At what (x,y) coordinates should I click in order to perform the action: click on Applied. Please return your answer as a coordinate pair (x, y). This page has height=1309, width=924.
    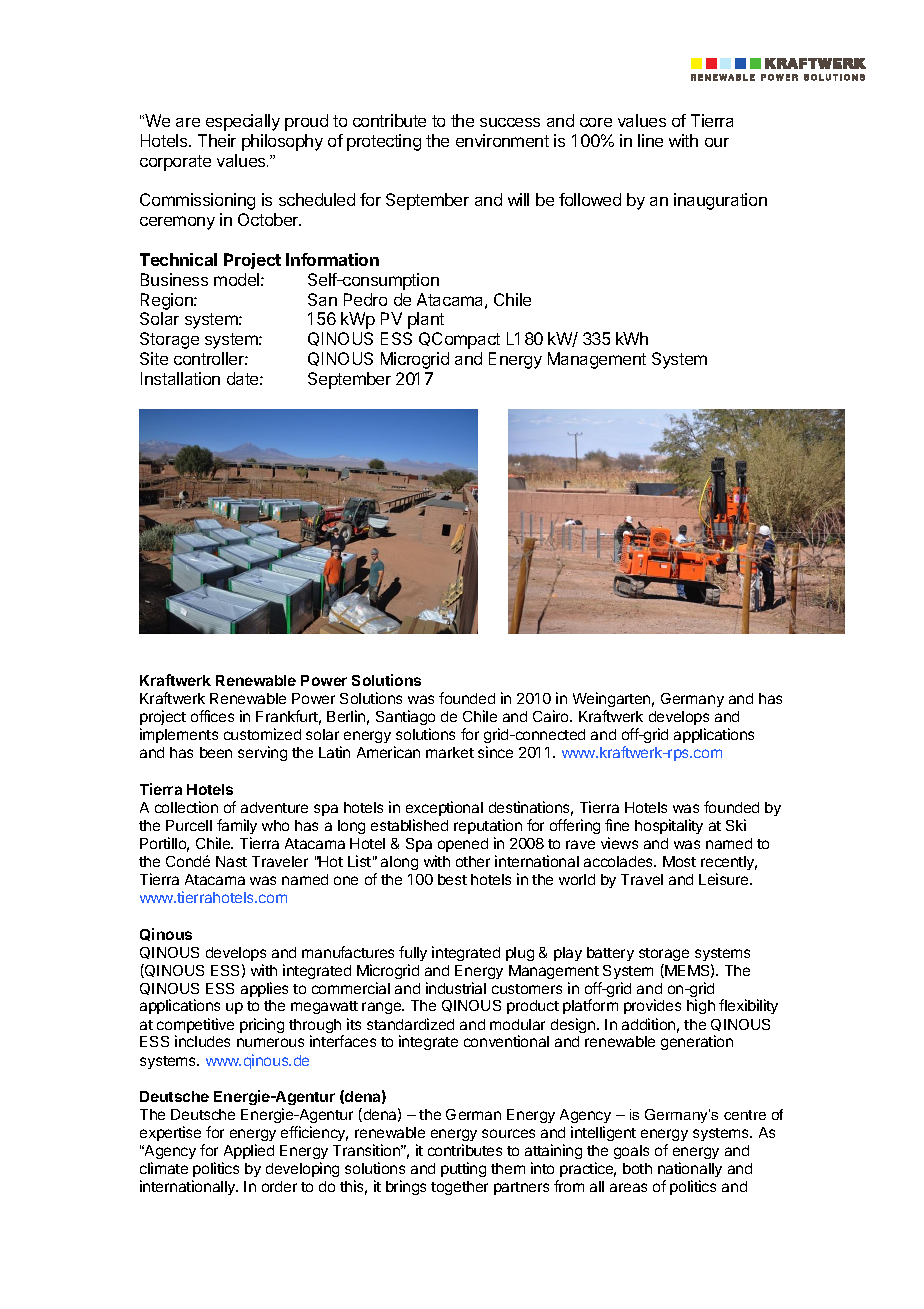
    Looking at the image, I should click on (249, 1151).
